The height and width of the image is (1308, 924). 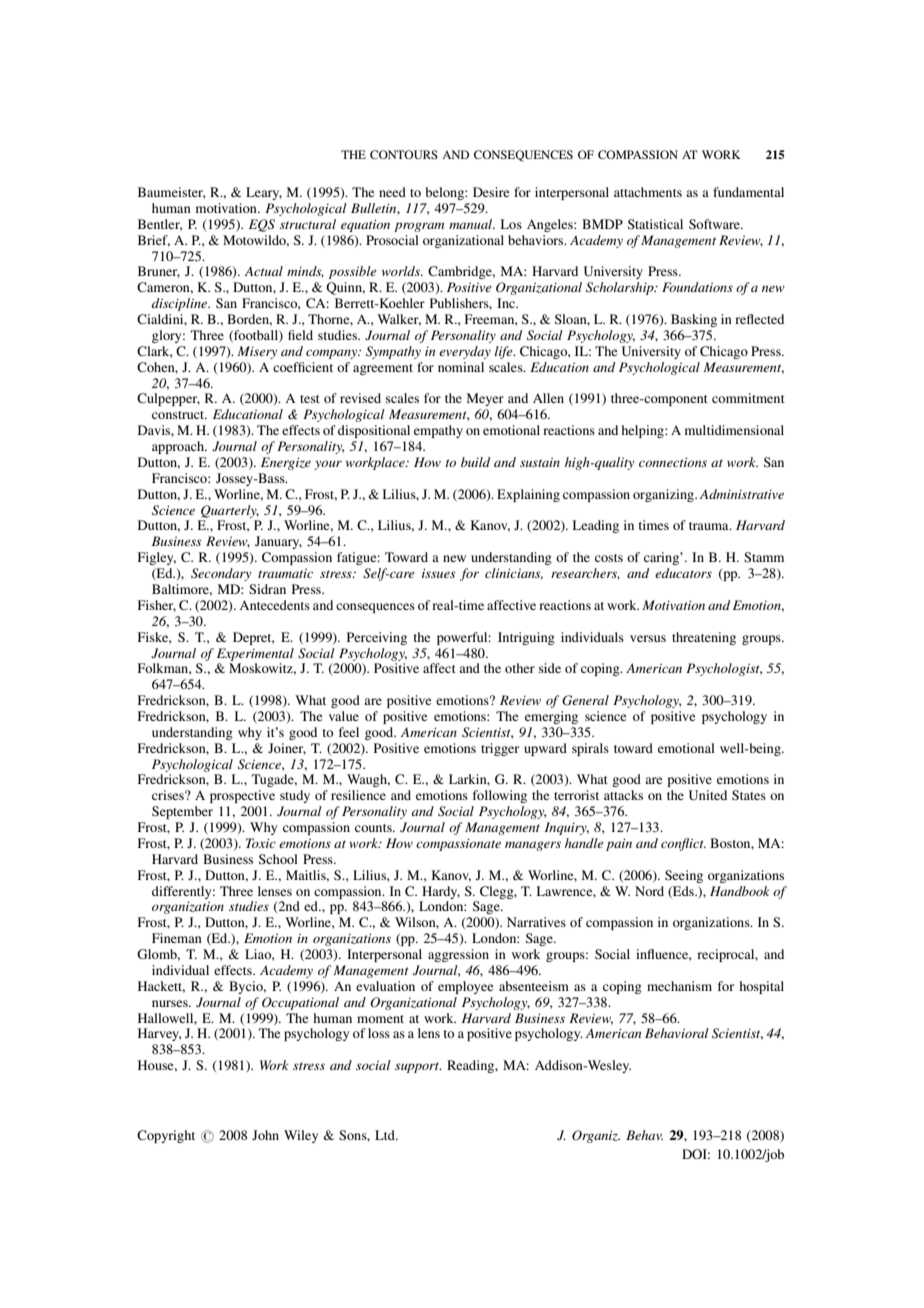 I want to click on attachments, so click(x=648, y=192).
